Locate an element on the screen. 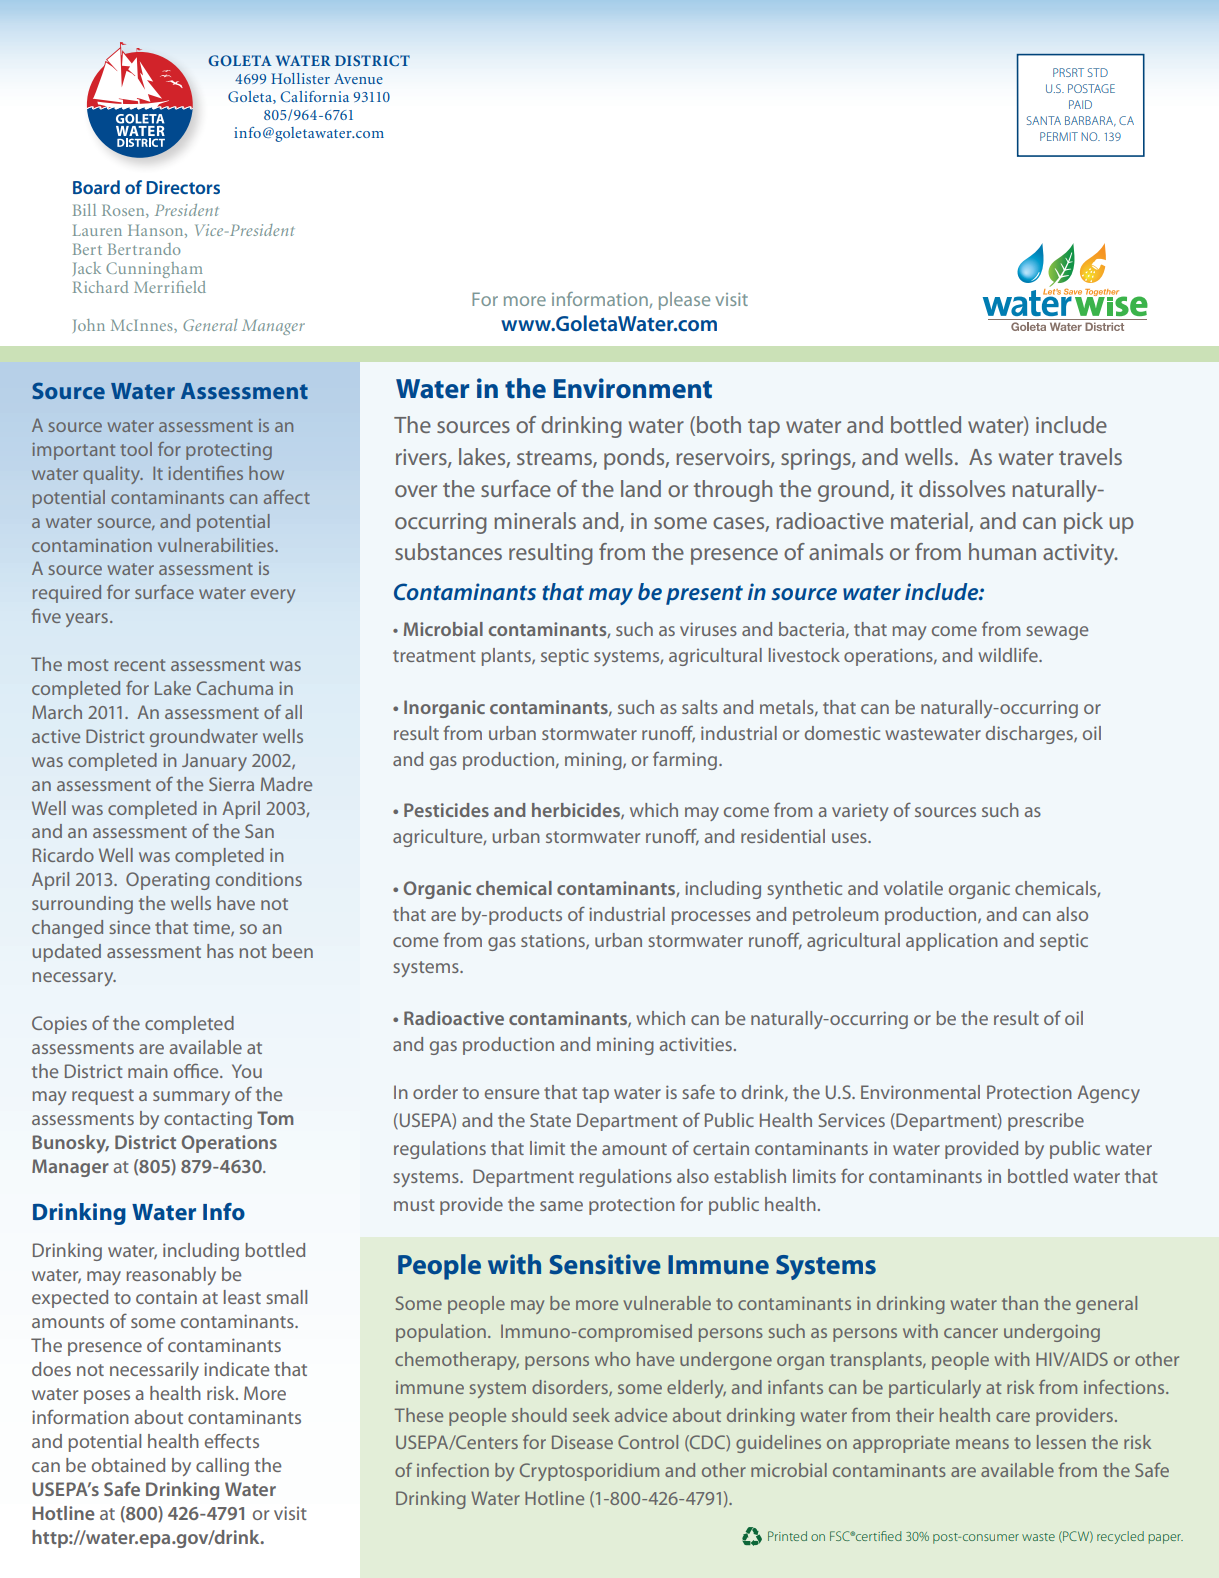 The width and height of the screenshot is (1219, 1578). variety is located at coordinates (860, 812).
